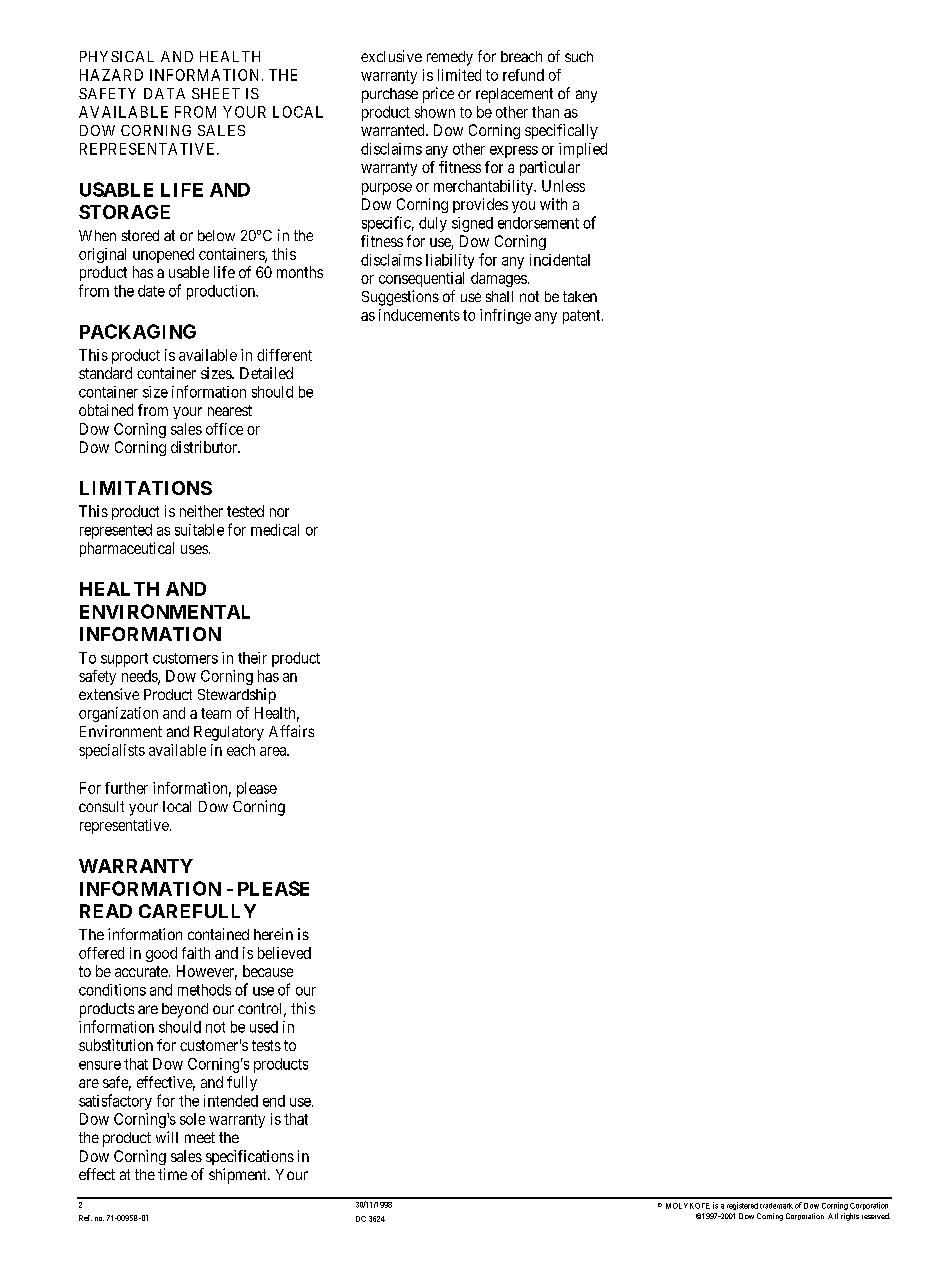 The width and height of the screenshot is (952, 1271). Describe the element at coordinates (579, 56) in the screenshot. I see `such` at that location.
